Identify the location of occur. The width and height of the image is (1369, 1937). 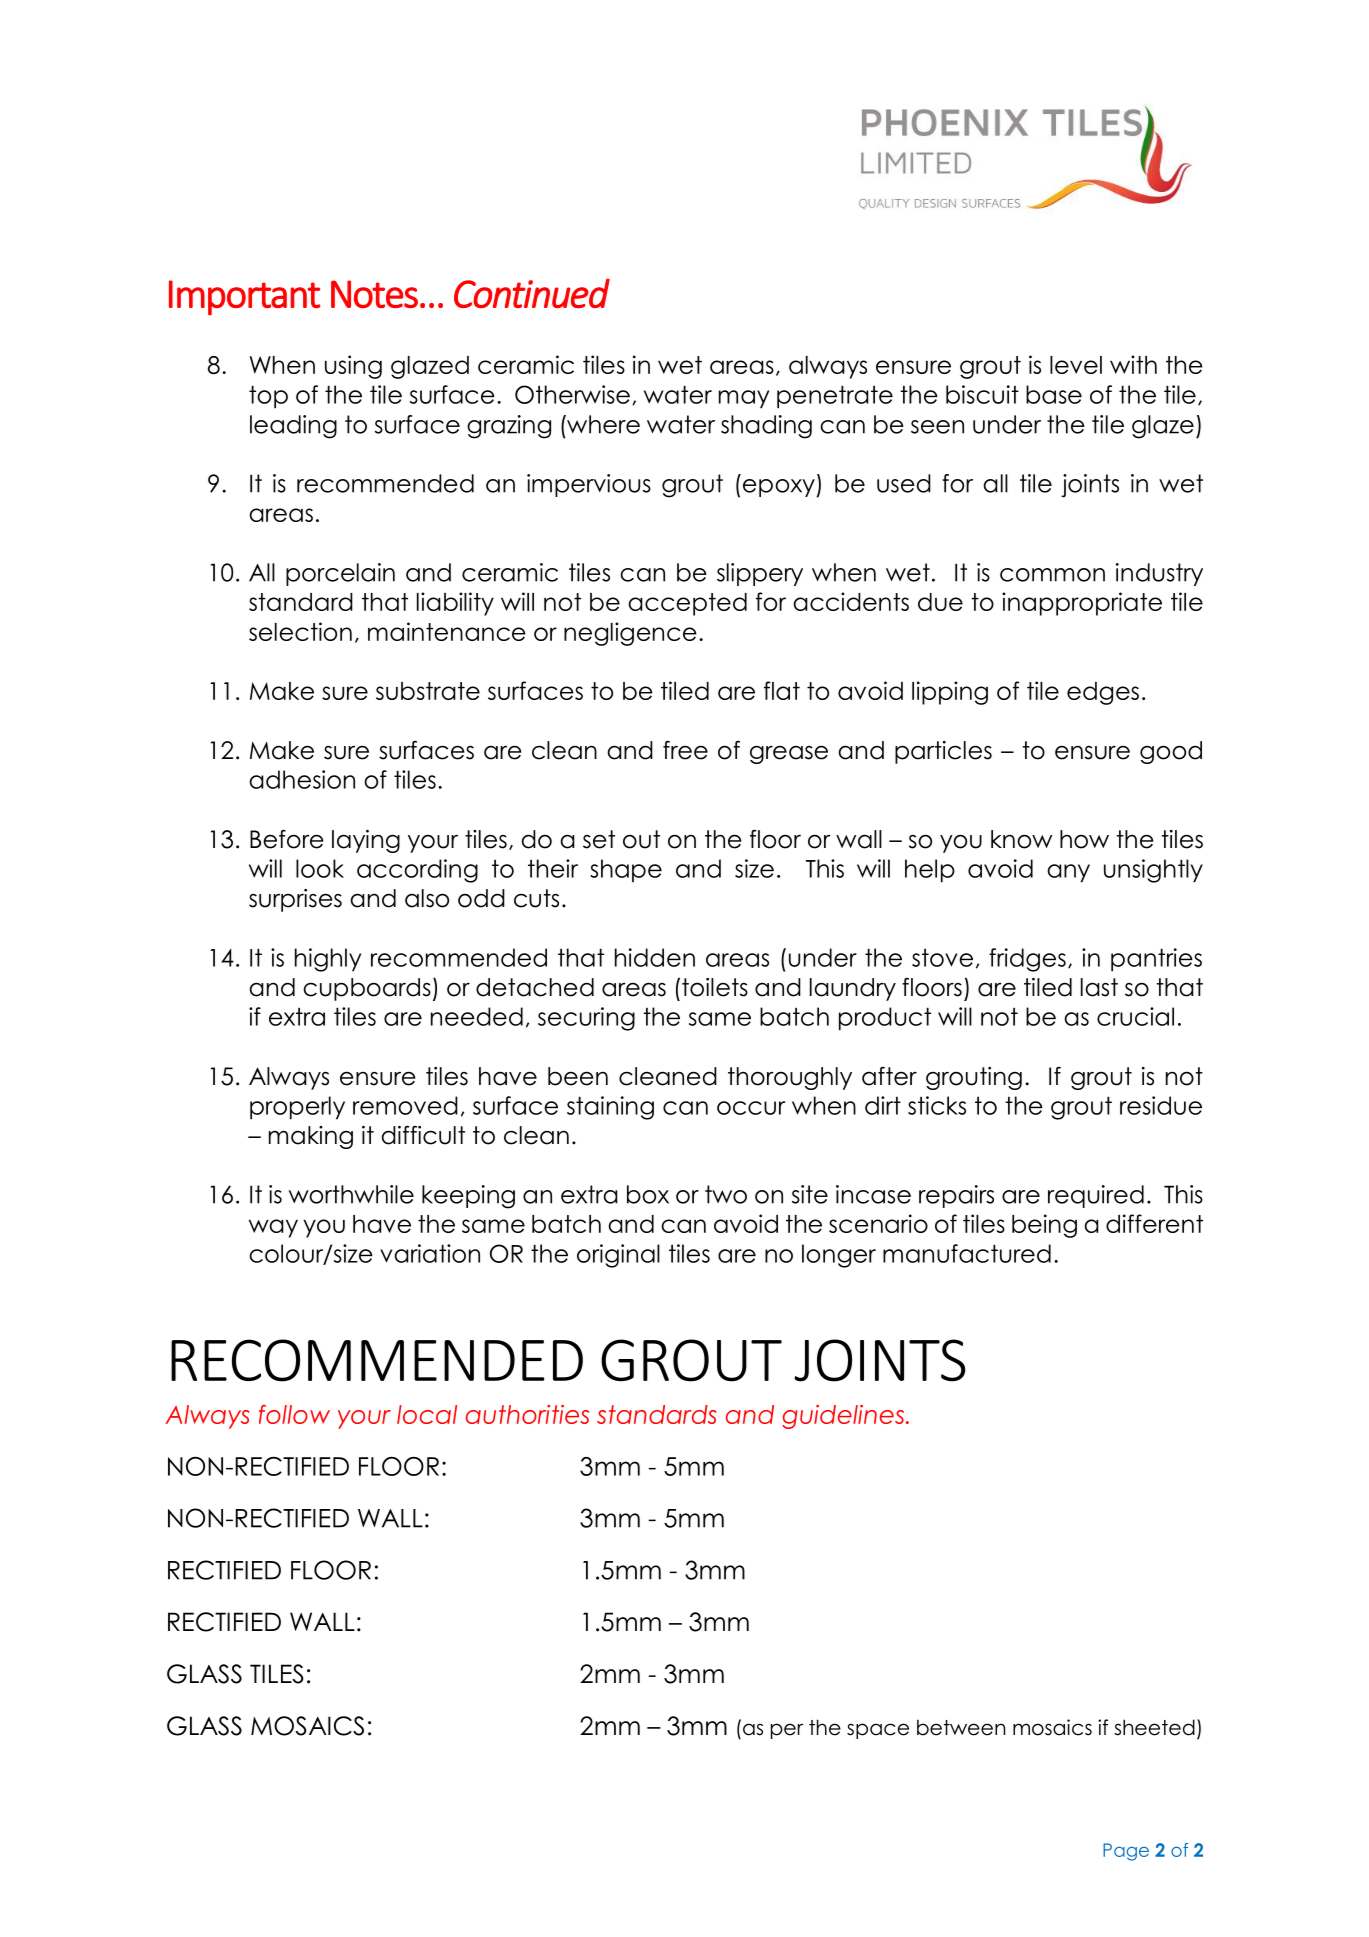
(751, 1108).
